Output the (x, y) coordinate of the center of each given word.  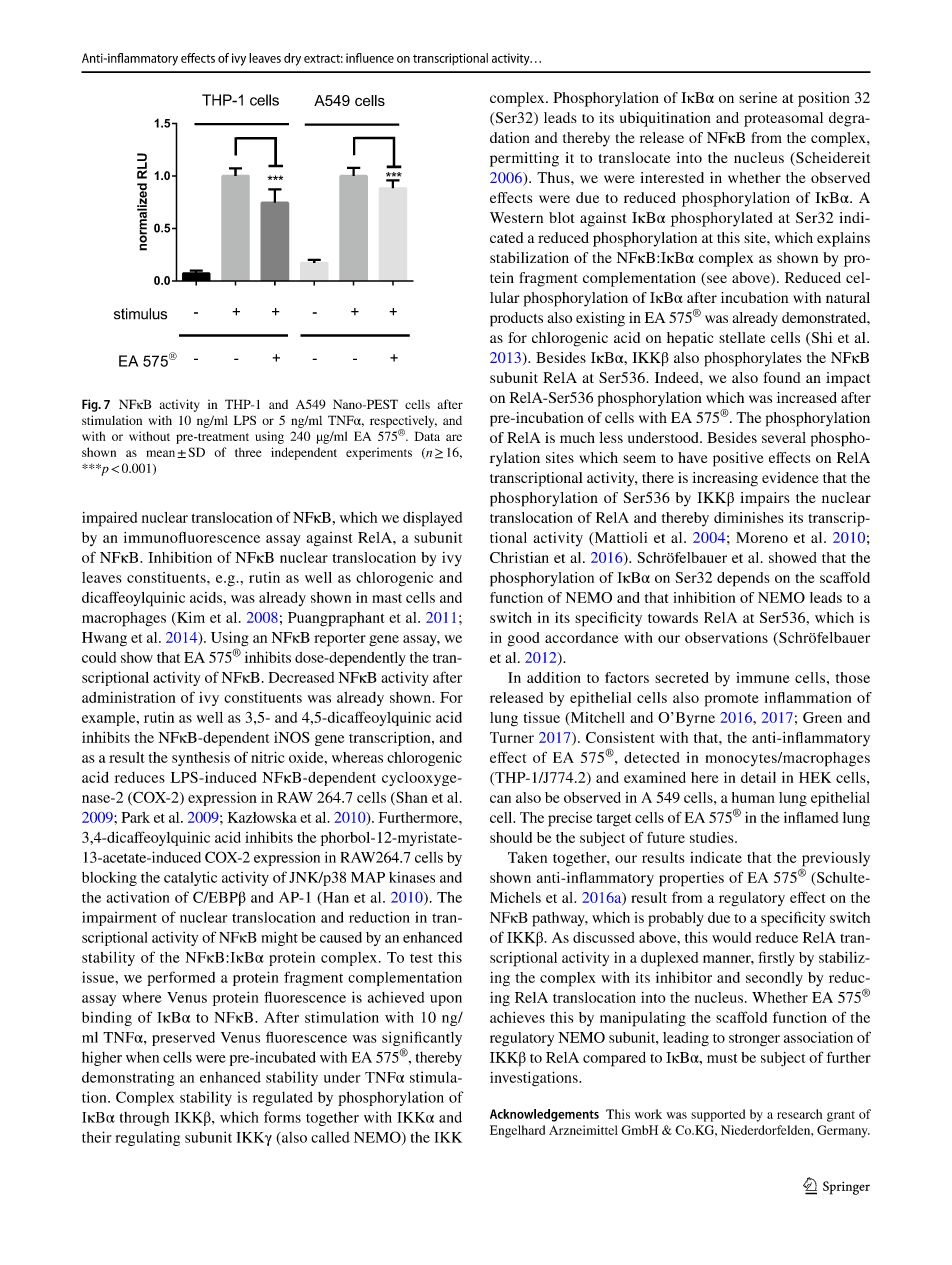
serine (758, 97)
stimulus (140, 314)
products (516, 319)
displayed (432, 519)
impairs (764, 499)
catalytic (190, 878)
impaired (109, 519)
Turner (512, 737)
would (731, 937)
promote (732, 700)
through (144, 1119)
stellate (742, 337)
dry (292, 59)
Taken (527, 857)
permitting (524, 159)
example (110, 719)
